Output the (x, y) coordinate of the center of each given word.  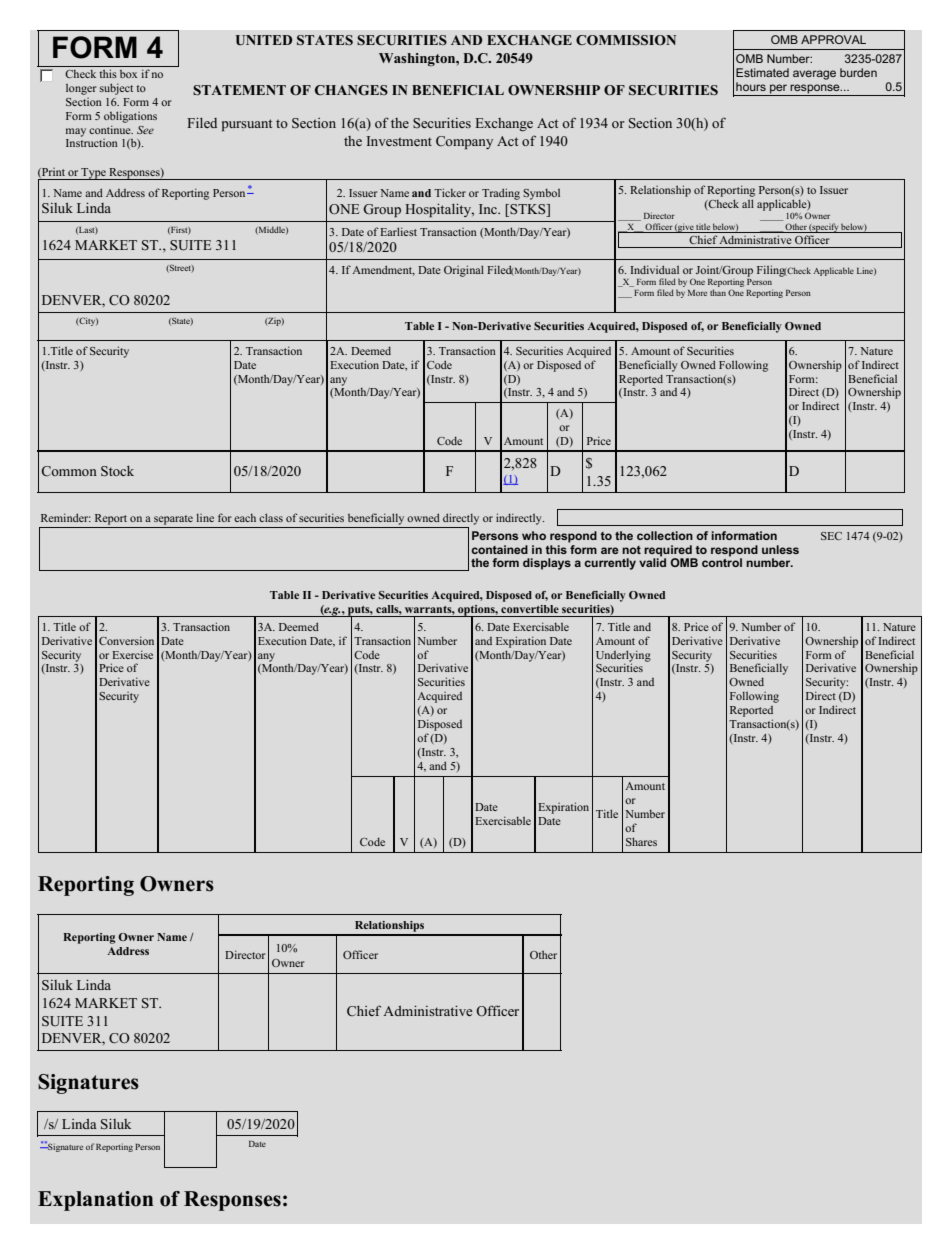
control (722, 561)
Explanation (95, 1201)
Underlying (623, 657)
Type (94, 174)
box (128, 74)
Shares (641, 841)
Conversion (126, 640)
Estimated (762, 72)
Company (464, 142)
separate (173, 520)
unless (780, 549)
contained (499, 549)
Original (464, 271)
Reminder (66, 517)
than (718, 292)
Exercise (132, 654)
